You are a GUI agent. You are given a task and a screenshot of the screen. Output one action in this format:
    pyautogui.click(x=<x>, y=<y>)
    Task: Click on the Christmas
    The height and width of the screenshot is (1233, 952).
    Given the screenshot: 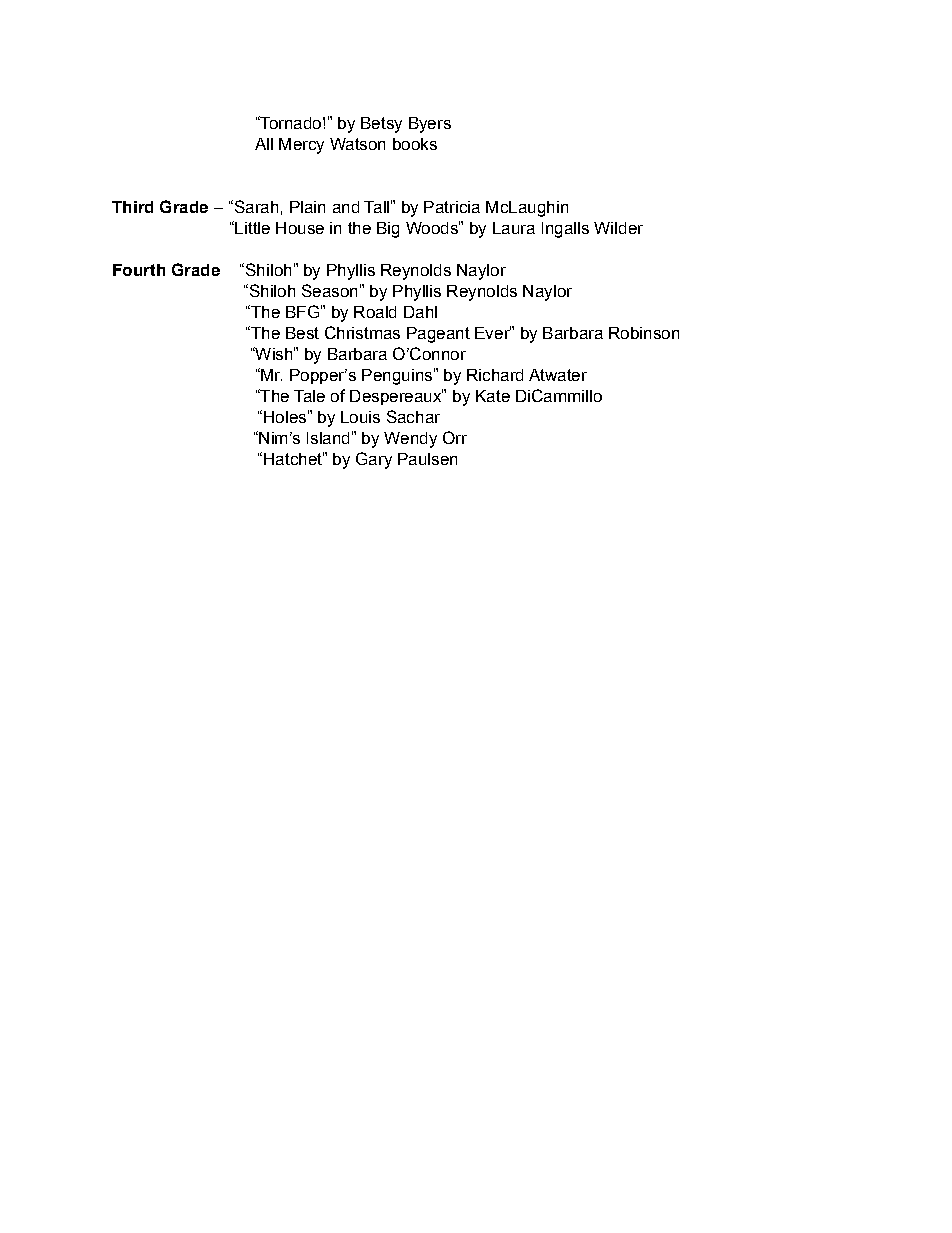 What is the action you would take?
    pyautogui.click(x=362, y=332)
